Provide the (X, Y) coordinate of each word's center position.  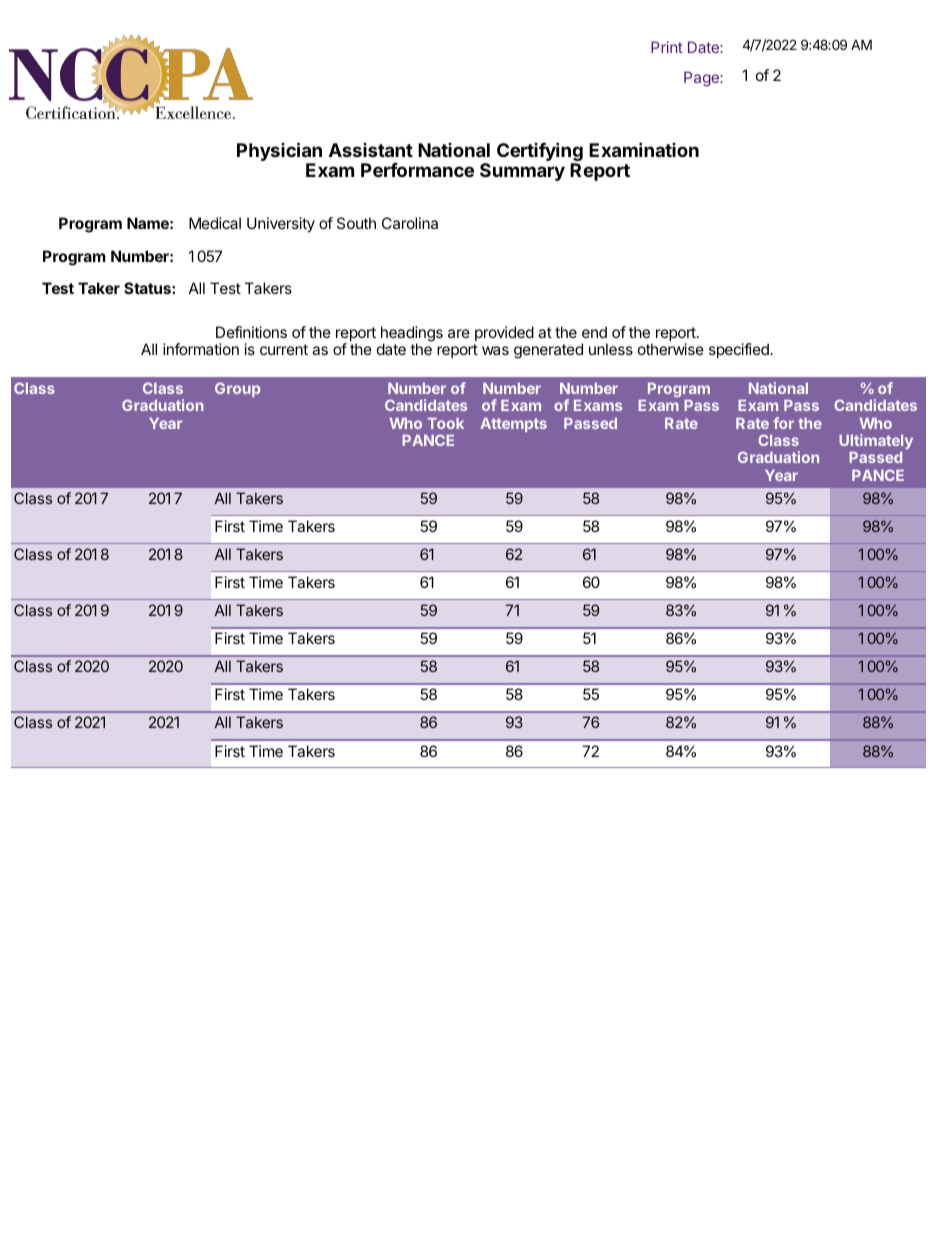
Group (237, 389)
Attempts (513, 425)
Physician (279, 151)
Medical (215, 223)
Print (667, 47)
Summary (522, 172)
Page (702, 79)
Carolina (410, 223)
